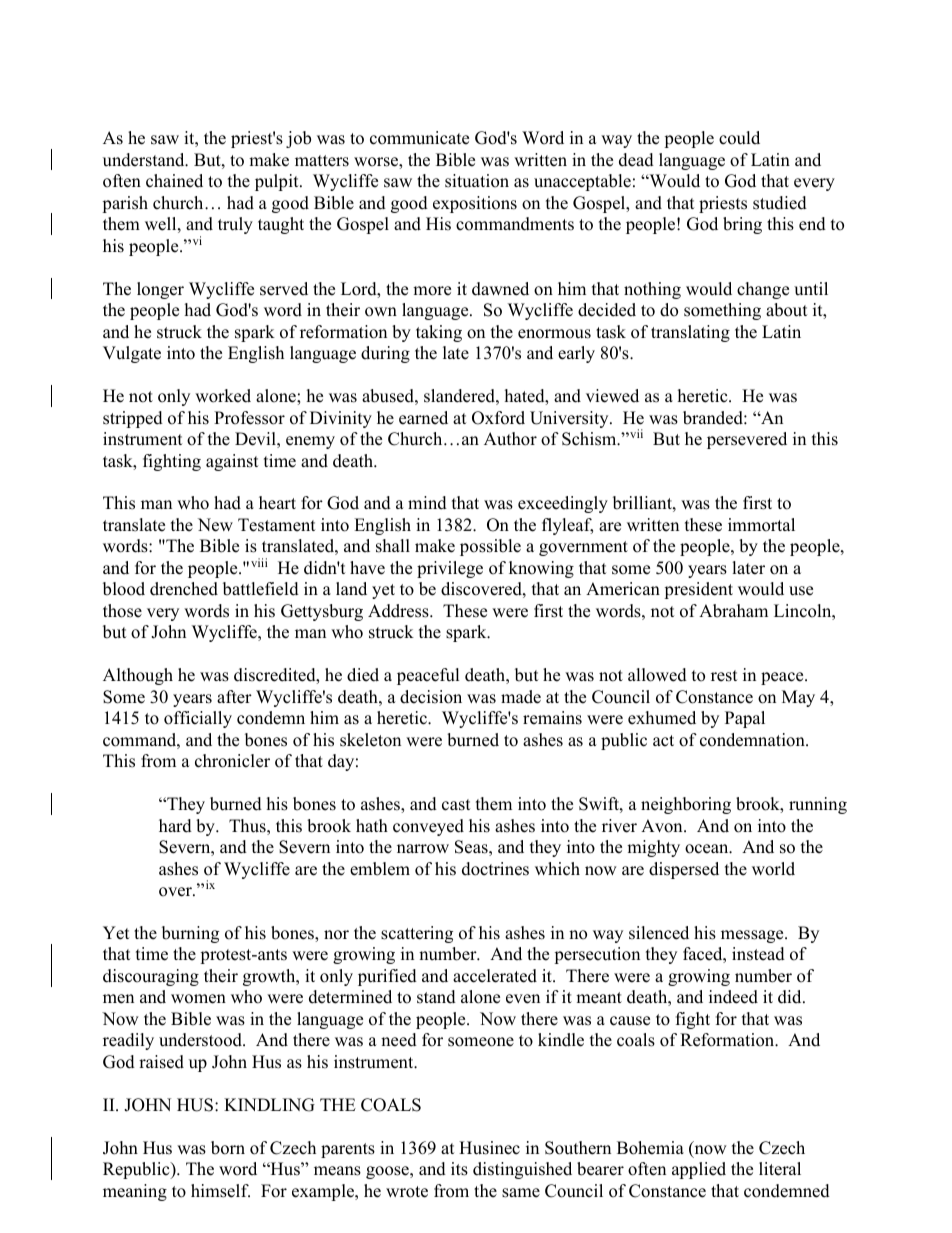  Describe the element at coordinates (686, 805) in the screenshot. I see `neighboring` at that location.
